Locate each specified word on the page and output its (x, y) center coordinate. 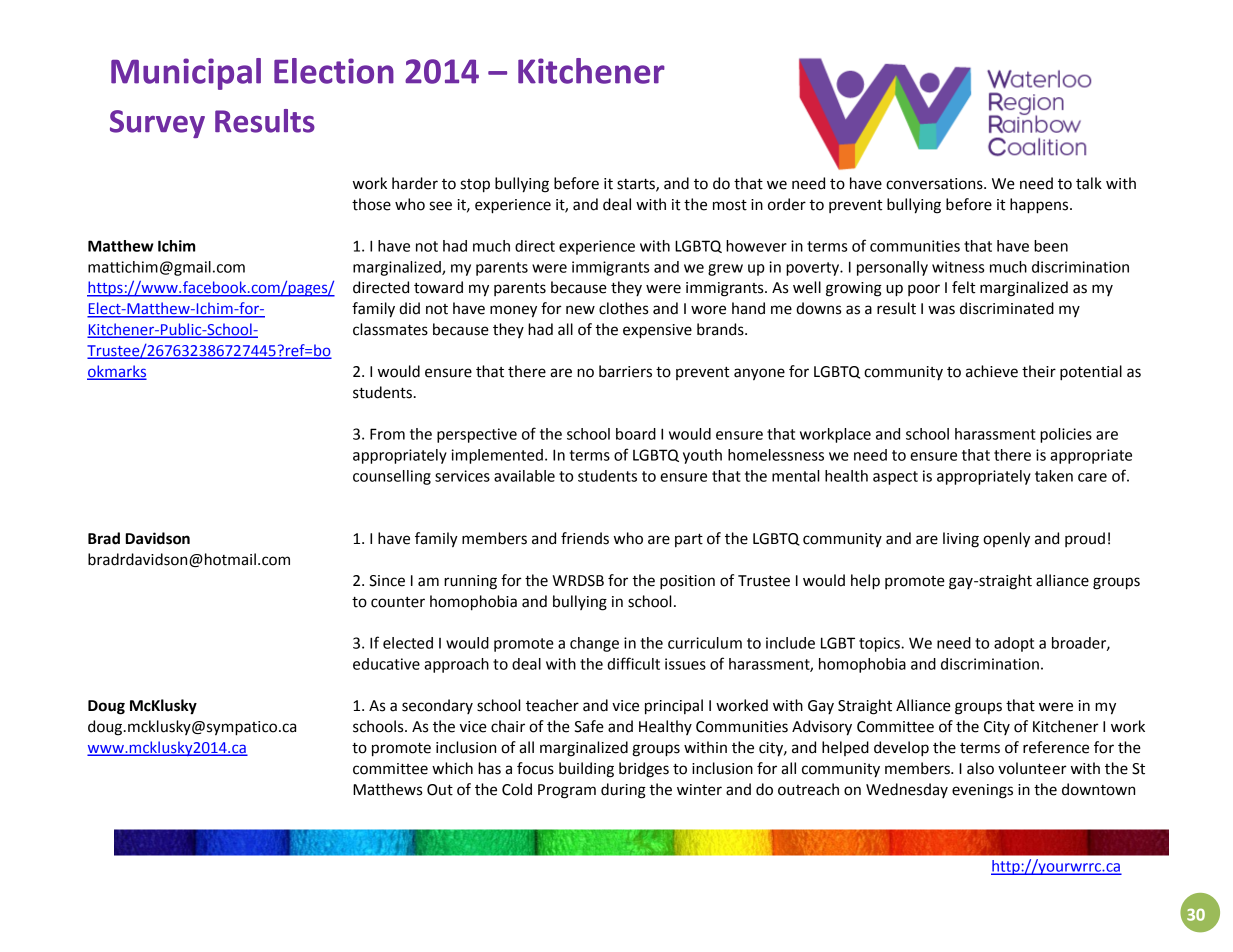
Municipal (186, 74)
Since (387, 581)
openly (1006, 540)
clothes (623, 308)
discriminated (1007, 308)
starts (637, 185)
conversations (935, 184)
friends (585, 538)
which (452, 768)
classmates (390, 329)
